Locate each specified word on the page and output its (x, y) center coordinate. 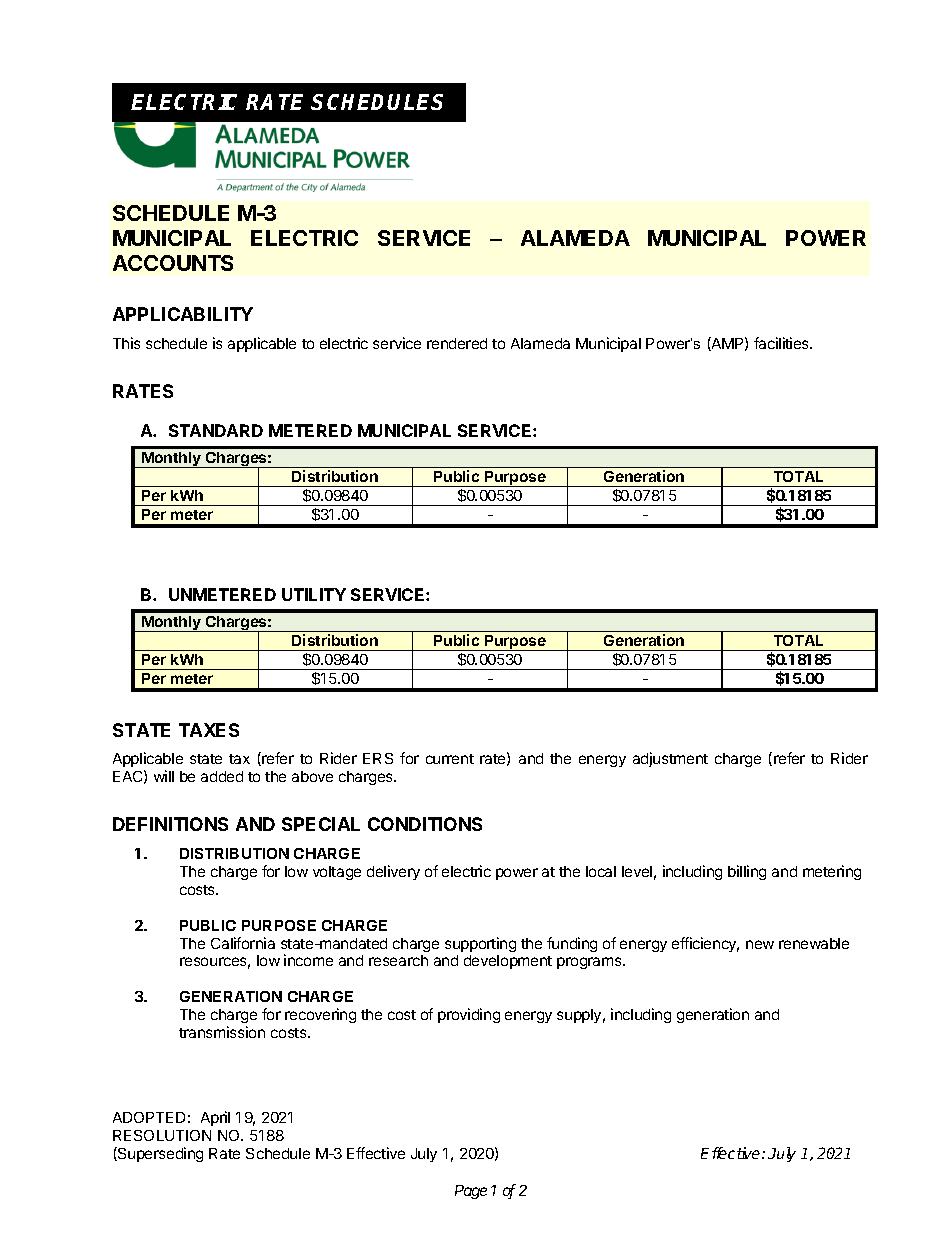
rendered (457, 343)
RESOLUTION (162, 1135)
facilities (783, 343)
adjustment (670, 759)
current (450, 759)
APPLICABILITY (183, 314)
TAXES (209, 730)
